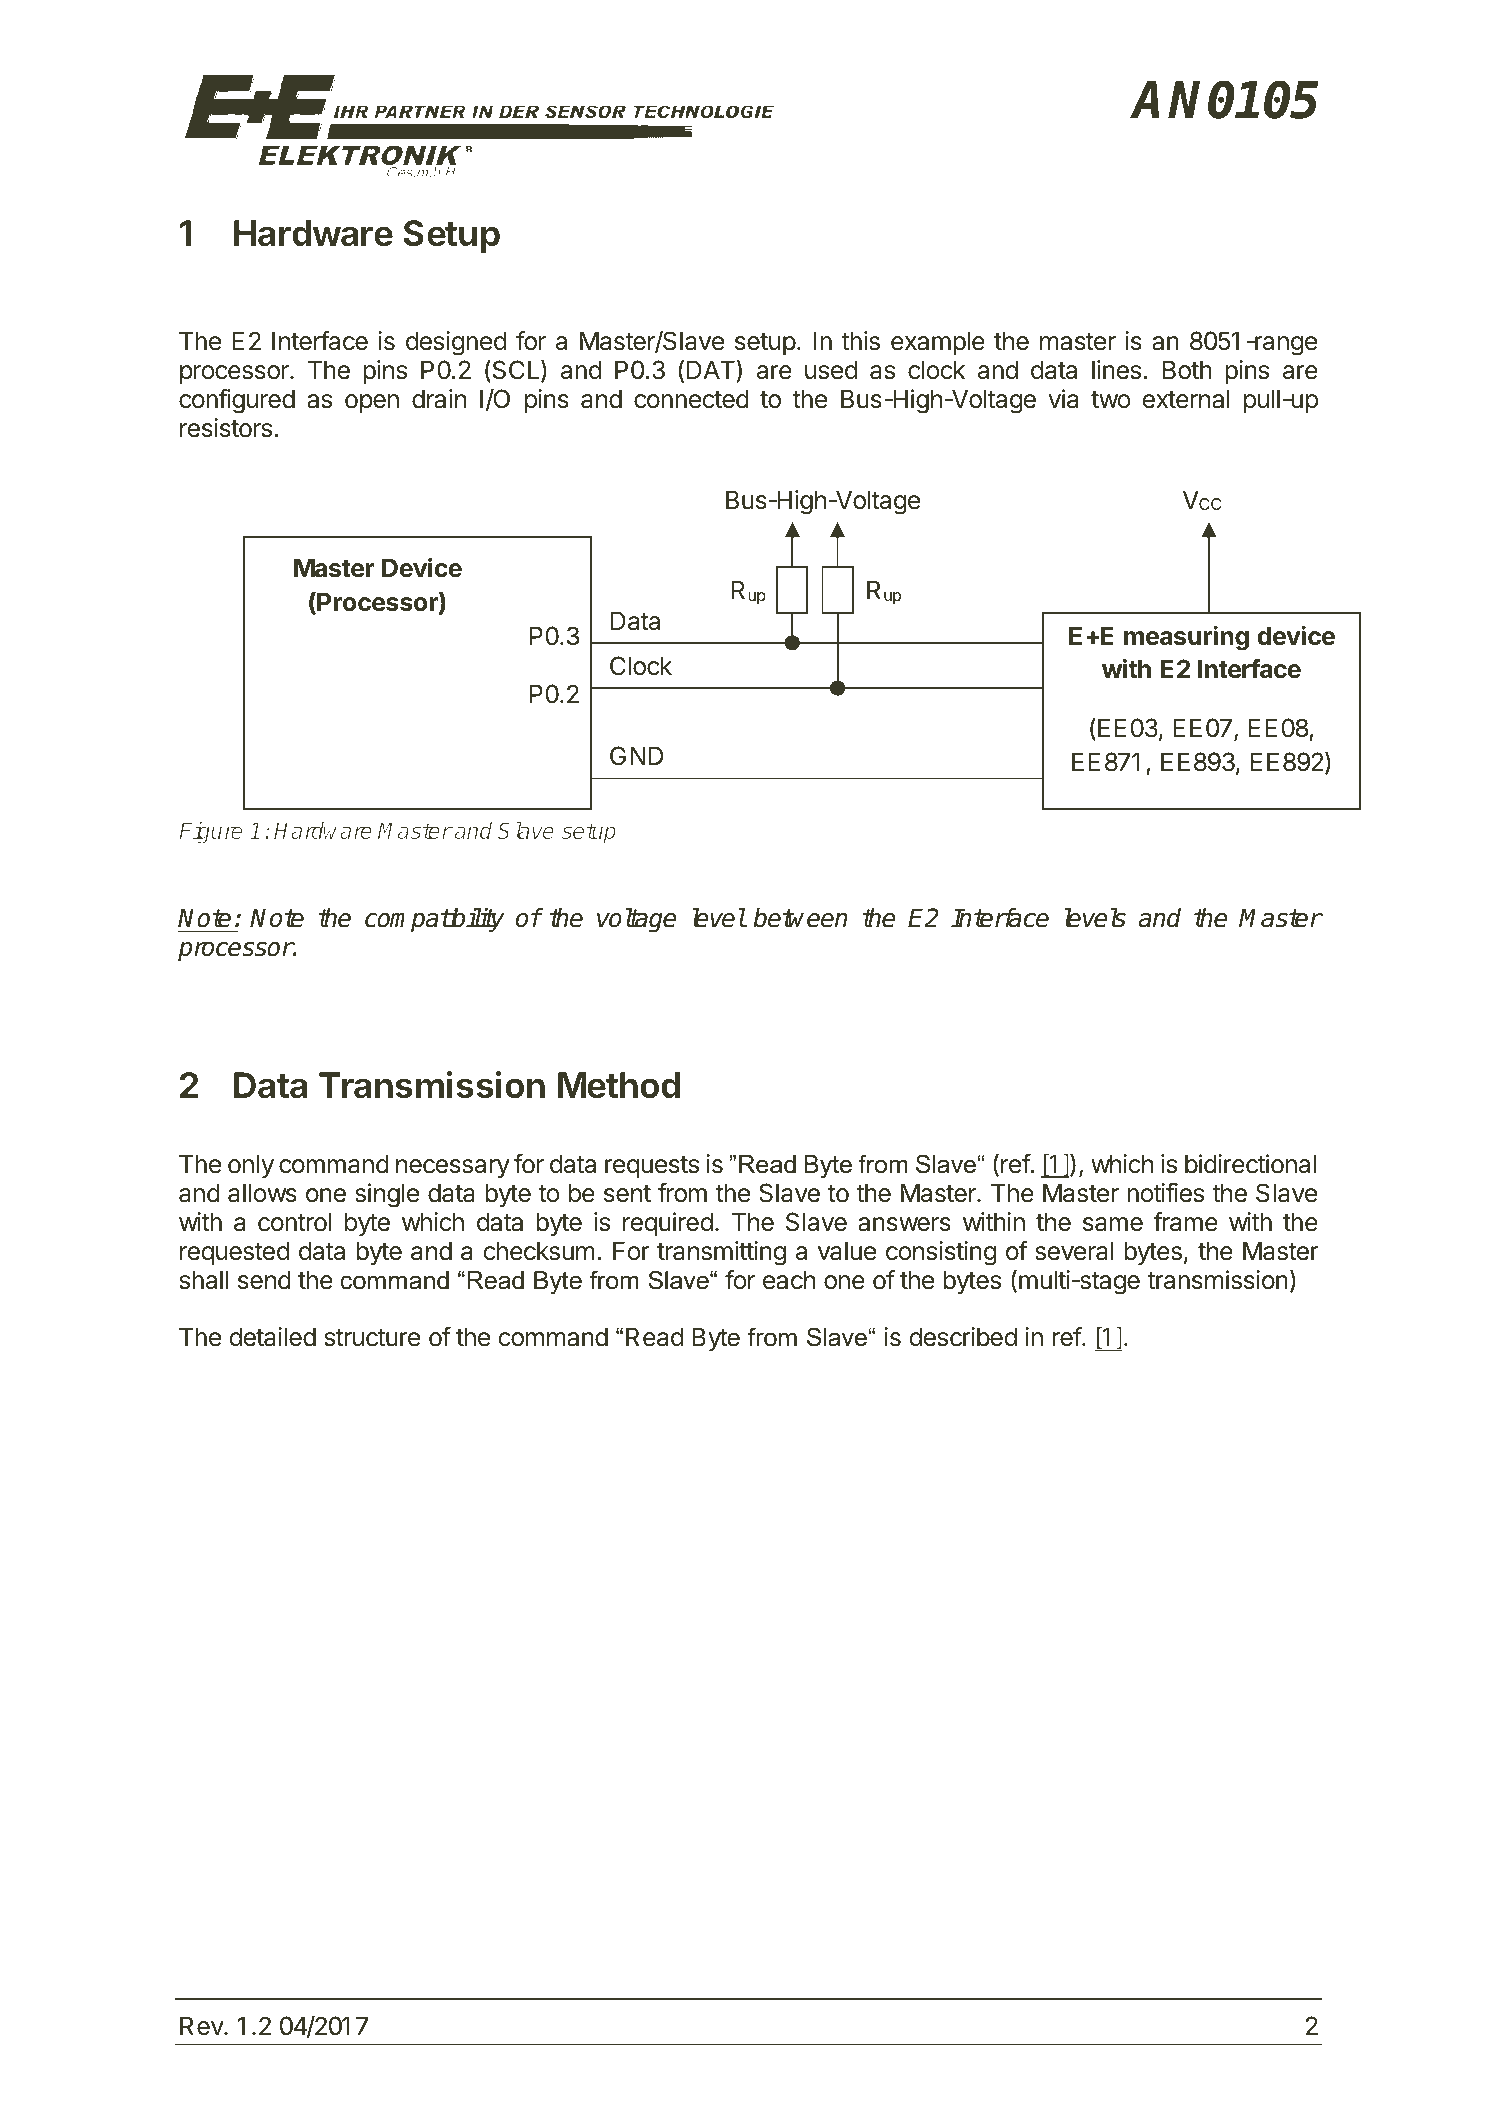 The image size is (1496, 2116). Describe the element at coordinates (963, 1337) in the screenshot. I see `described` at that location.
